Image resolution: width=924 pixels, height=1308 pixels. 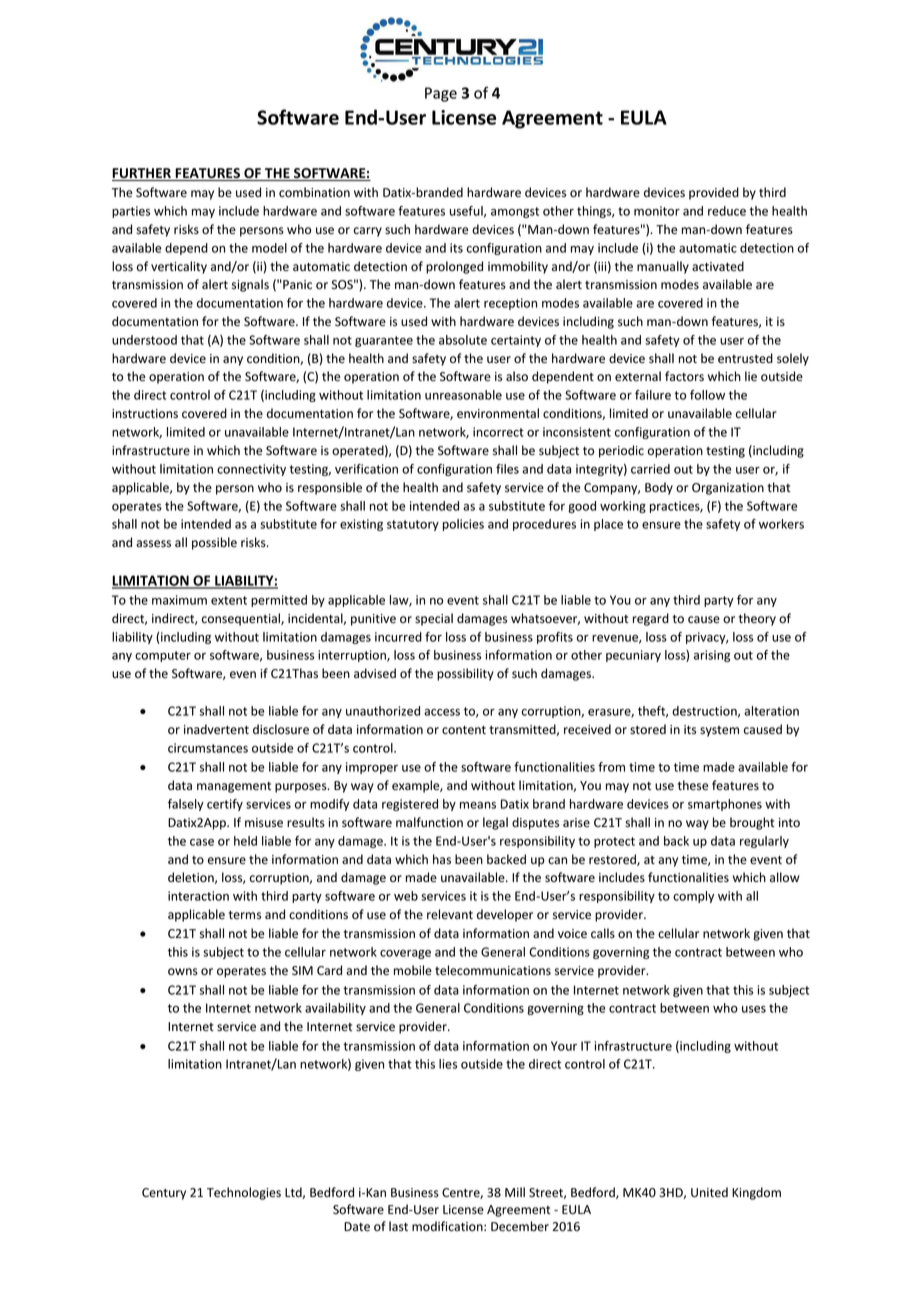 I want to click on Mill, so click(x=515, y=1192).
